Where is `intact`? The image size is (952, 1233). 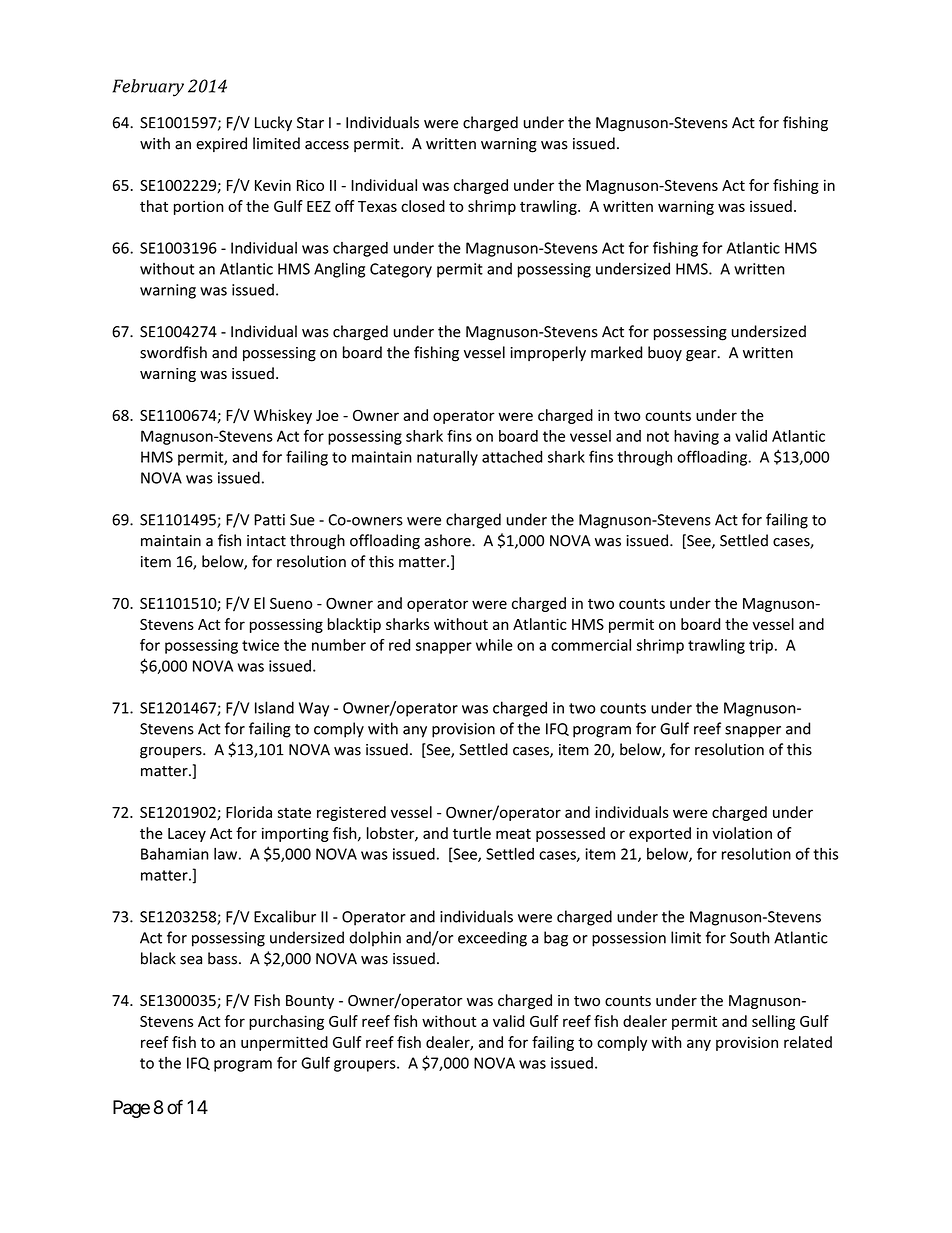 intact is located at coordinates (266, 541).
